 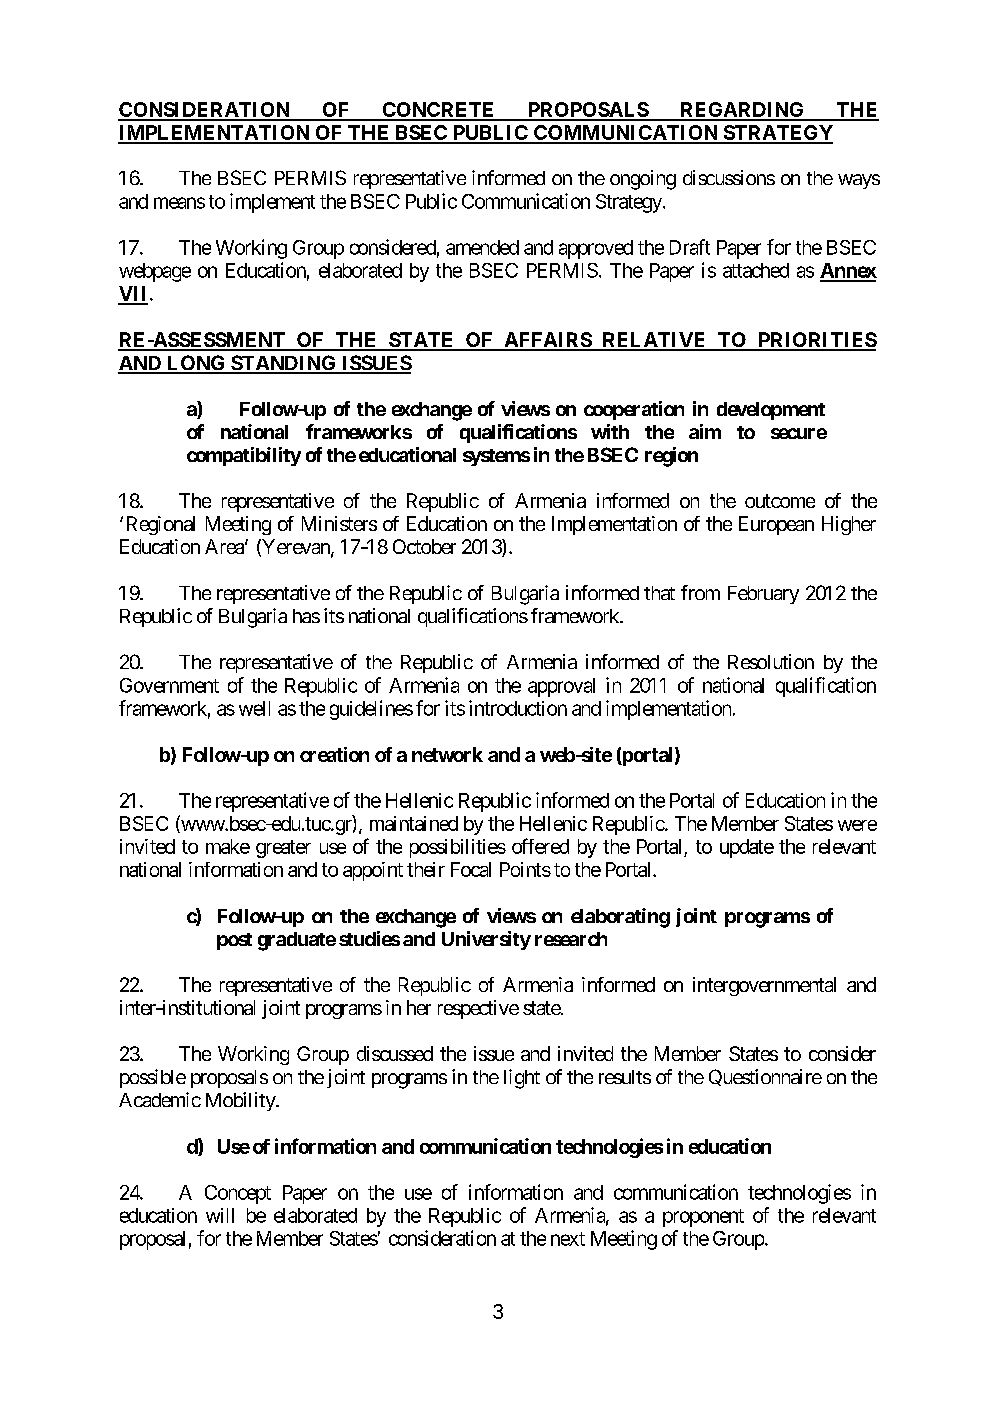 What do you see at coordinates (747, 848) in the document?
I see `update` at bounding box center [747, 848].
